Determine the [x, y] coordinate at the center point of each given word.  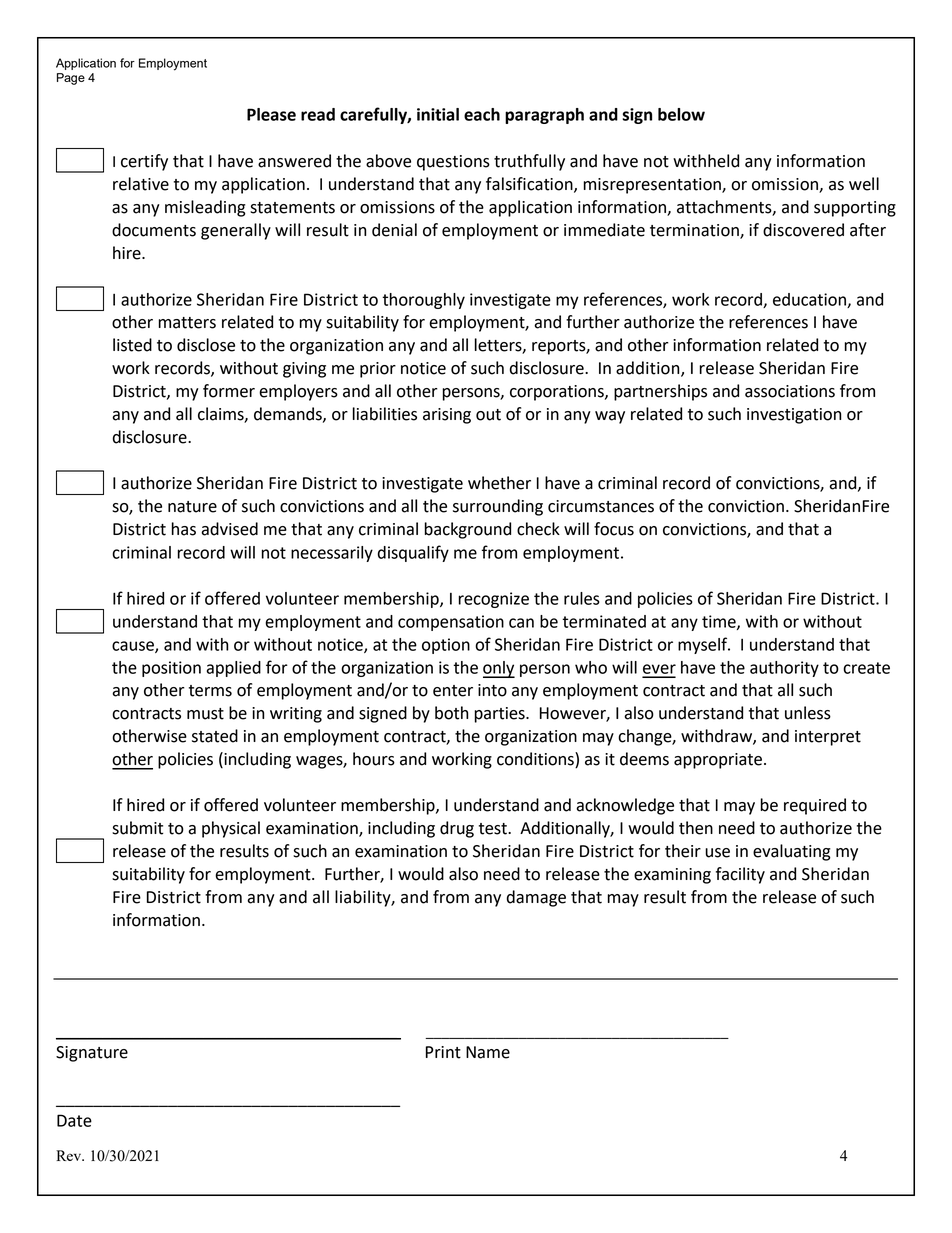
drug [457, 829]
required [815, 806]
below [681, 114]
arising [447, 416]
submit [137, 828]
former [229, 391]
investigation [794, 416]
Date [74, 1120]
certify [144, 162]
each [482, 114]
